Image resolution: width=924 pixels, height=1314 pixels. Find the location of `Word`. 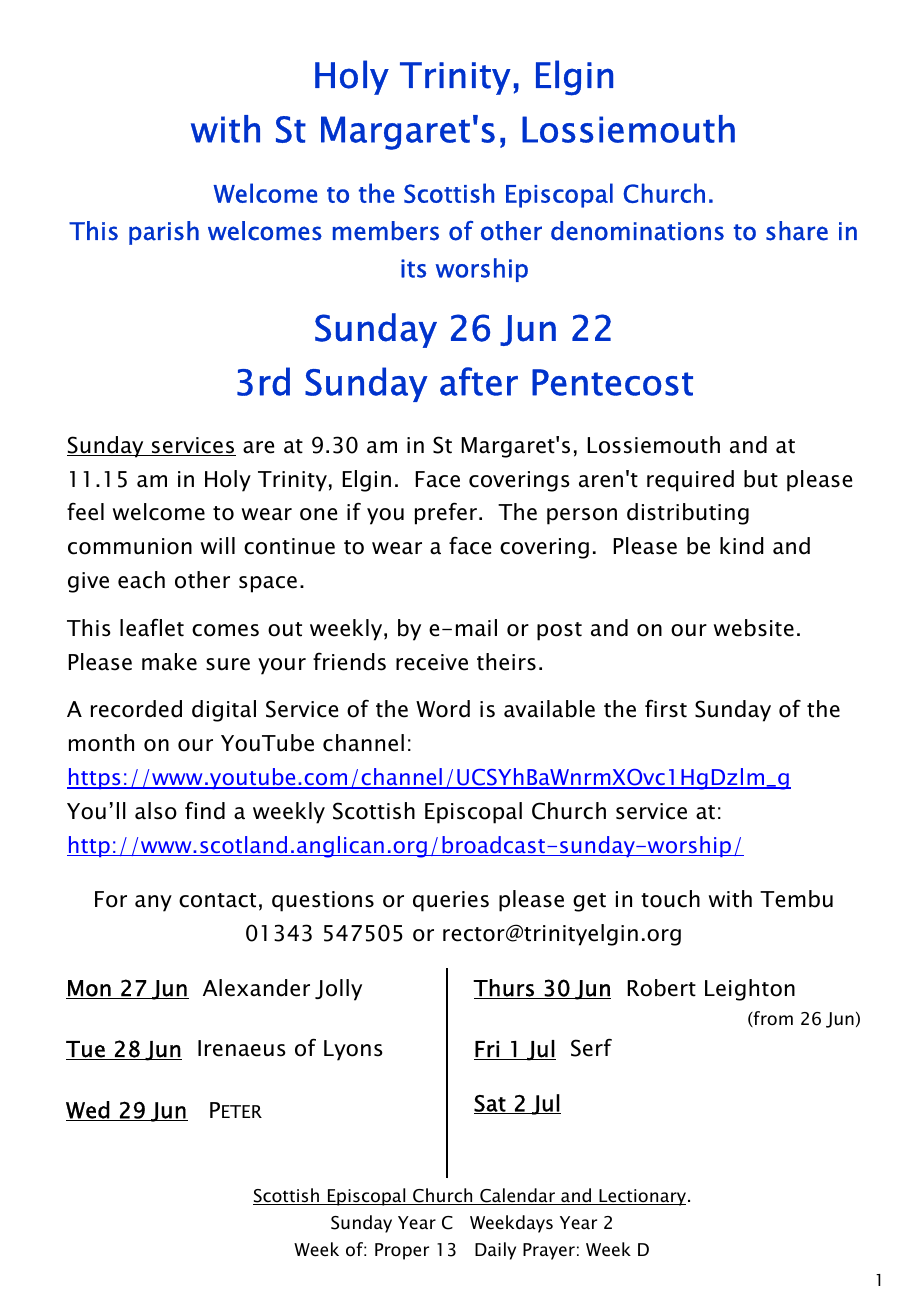

Word is located at coordinates (443, 709).
